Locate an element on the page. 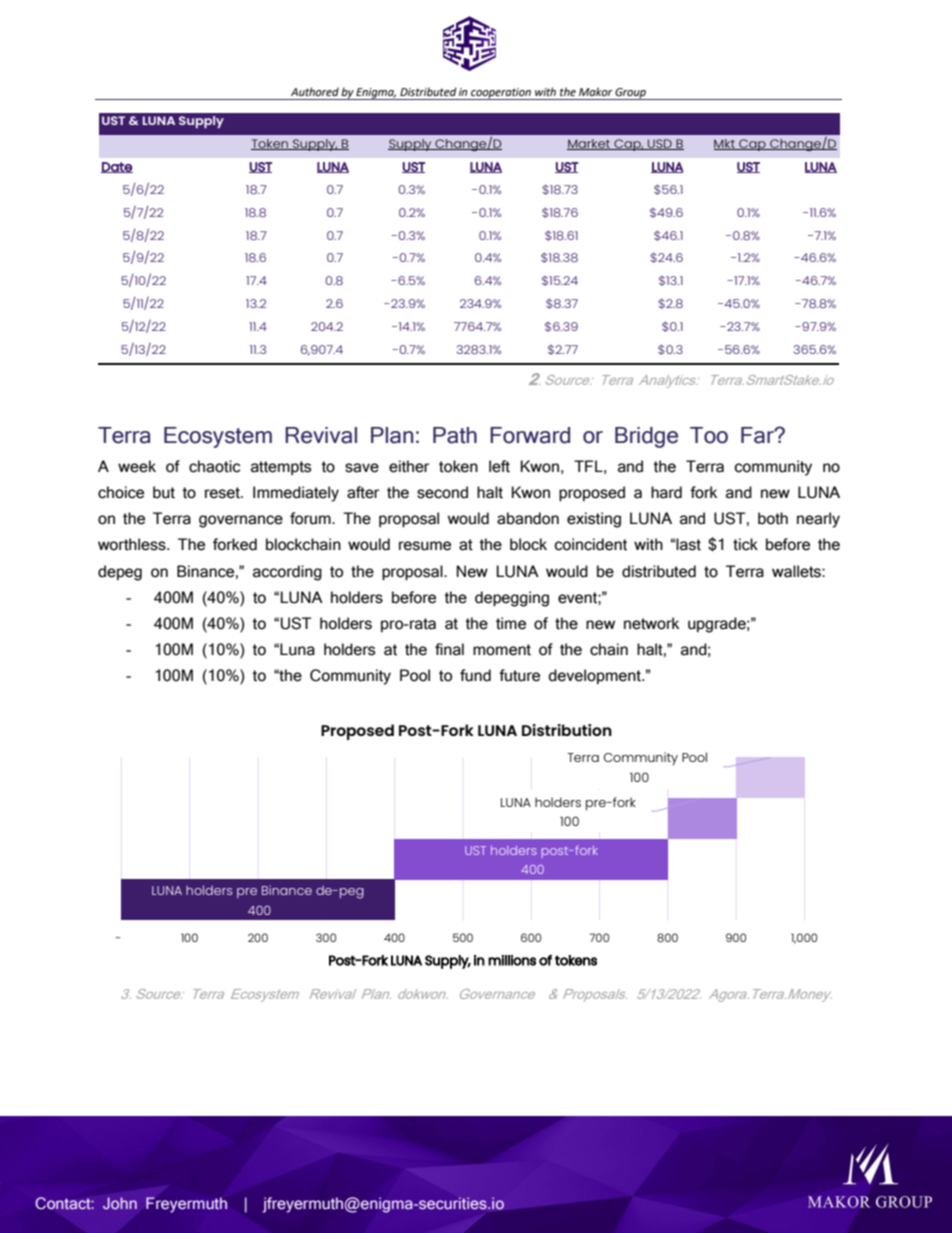 This image has height=1233, width=952. according is located at coordinates (287, 573).
